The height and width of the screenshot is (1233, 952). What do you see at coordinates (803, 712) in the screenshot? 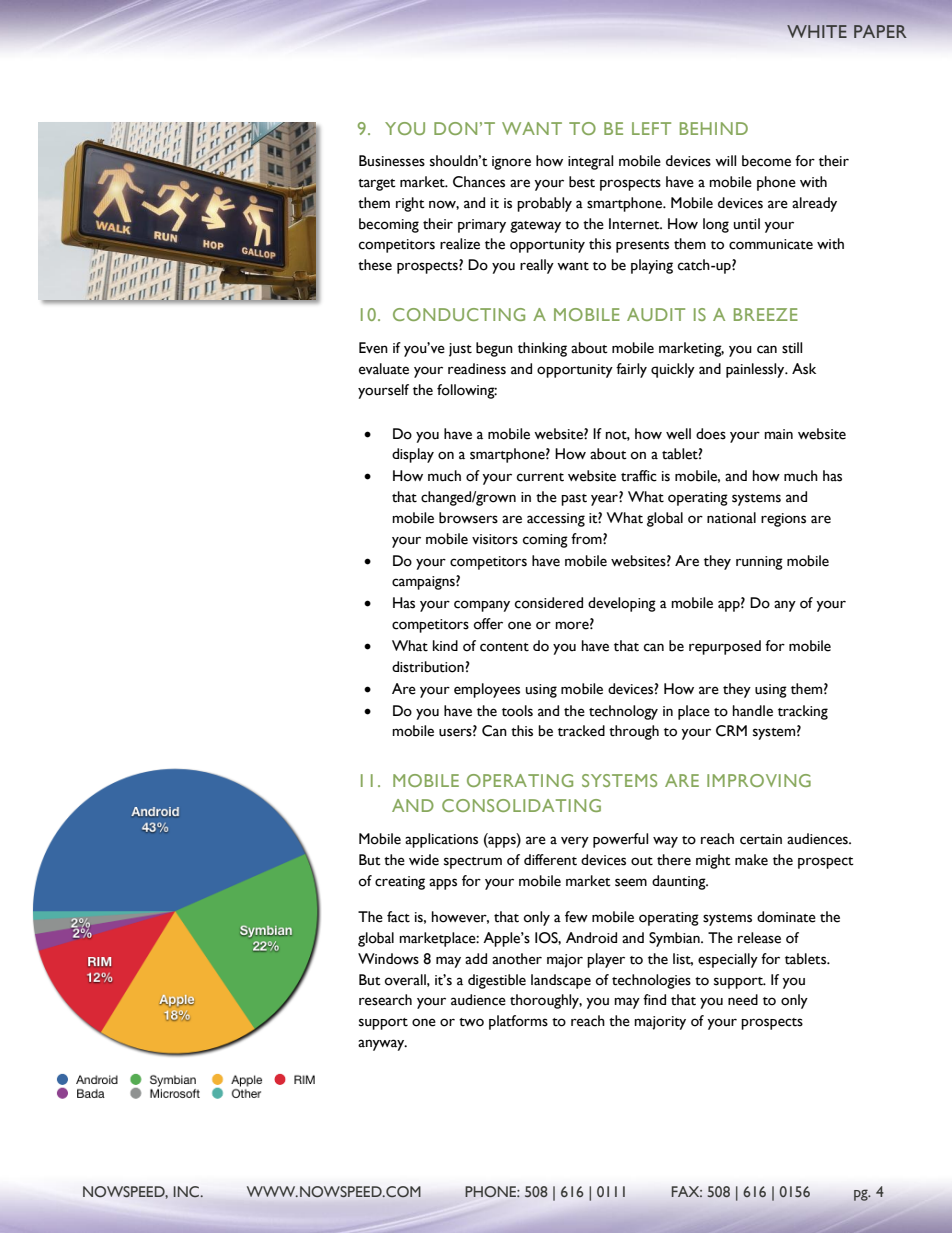
I see `tracking` at bounding box center [803, 712].
